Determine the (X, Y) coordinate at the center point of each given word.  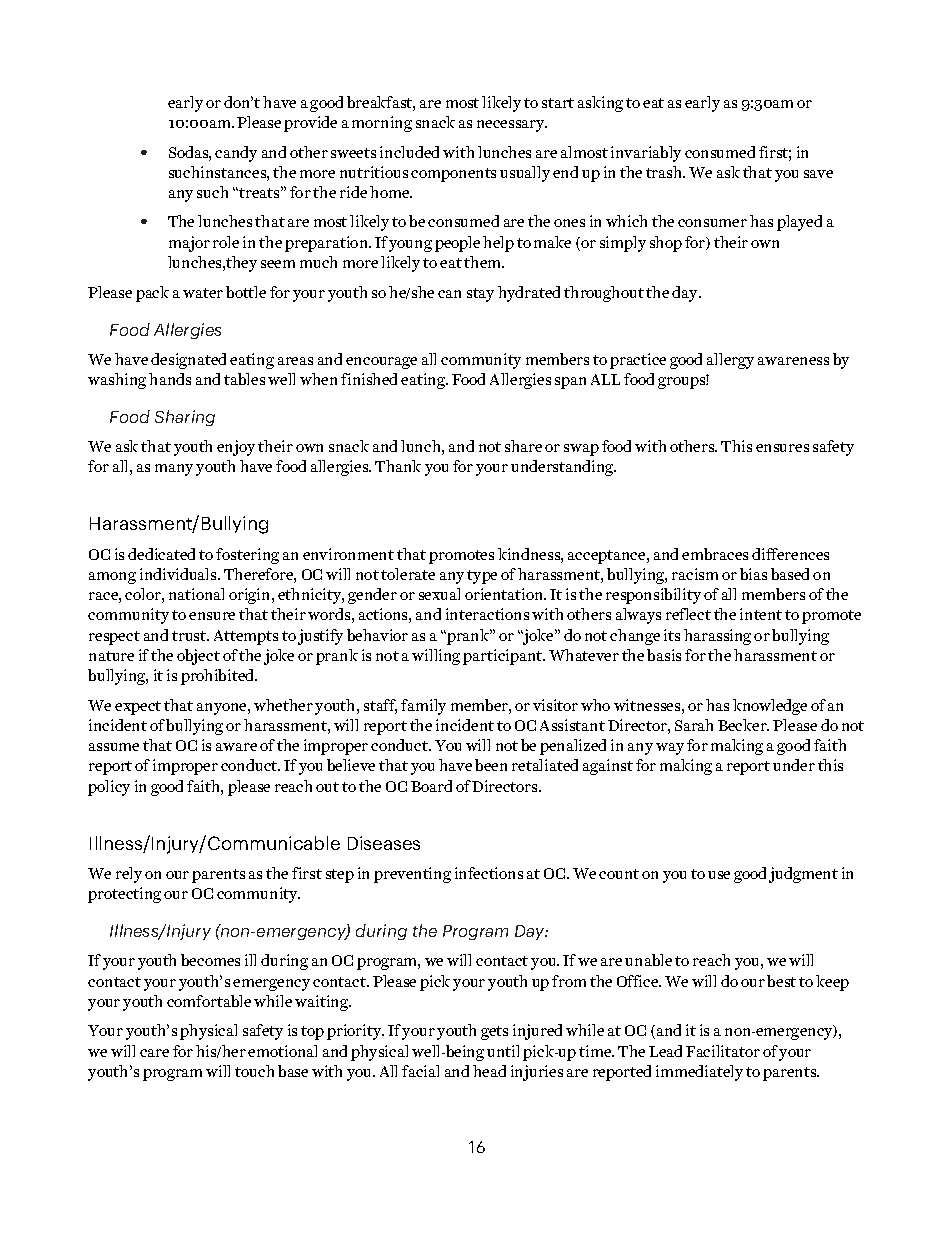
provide (310, 124)
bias (753, 574)
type (482, 577)
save (818, 174)
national (196, 594)
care (154, 1053)
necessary (512, 126)
